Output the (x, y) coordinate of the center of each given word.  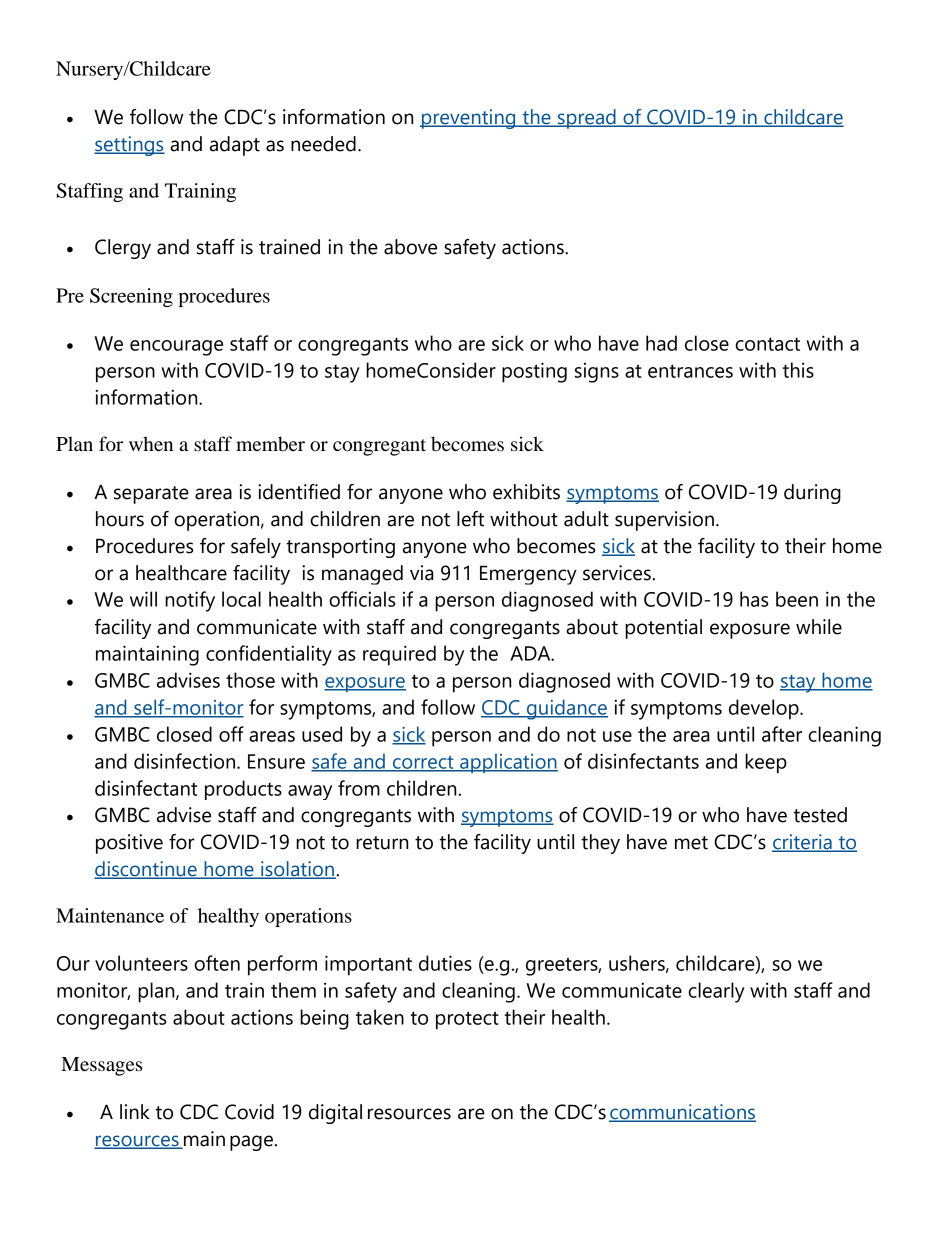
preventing (469, 119)
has (754, 599)
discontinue (146, 870)
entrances (690, 371)
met (691, 843)
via (422, 573)
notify (190, 601)
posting (534, 372)
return (382, 843)
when (151, 444)
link (135, 1111)
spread (587, 119)
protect (467, 1020)
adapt (235, 146)
